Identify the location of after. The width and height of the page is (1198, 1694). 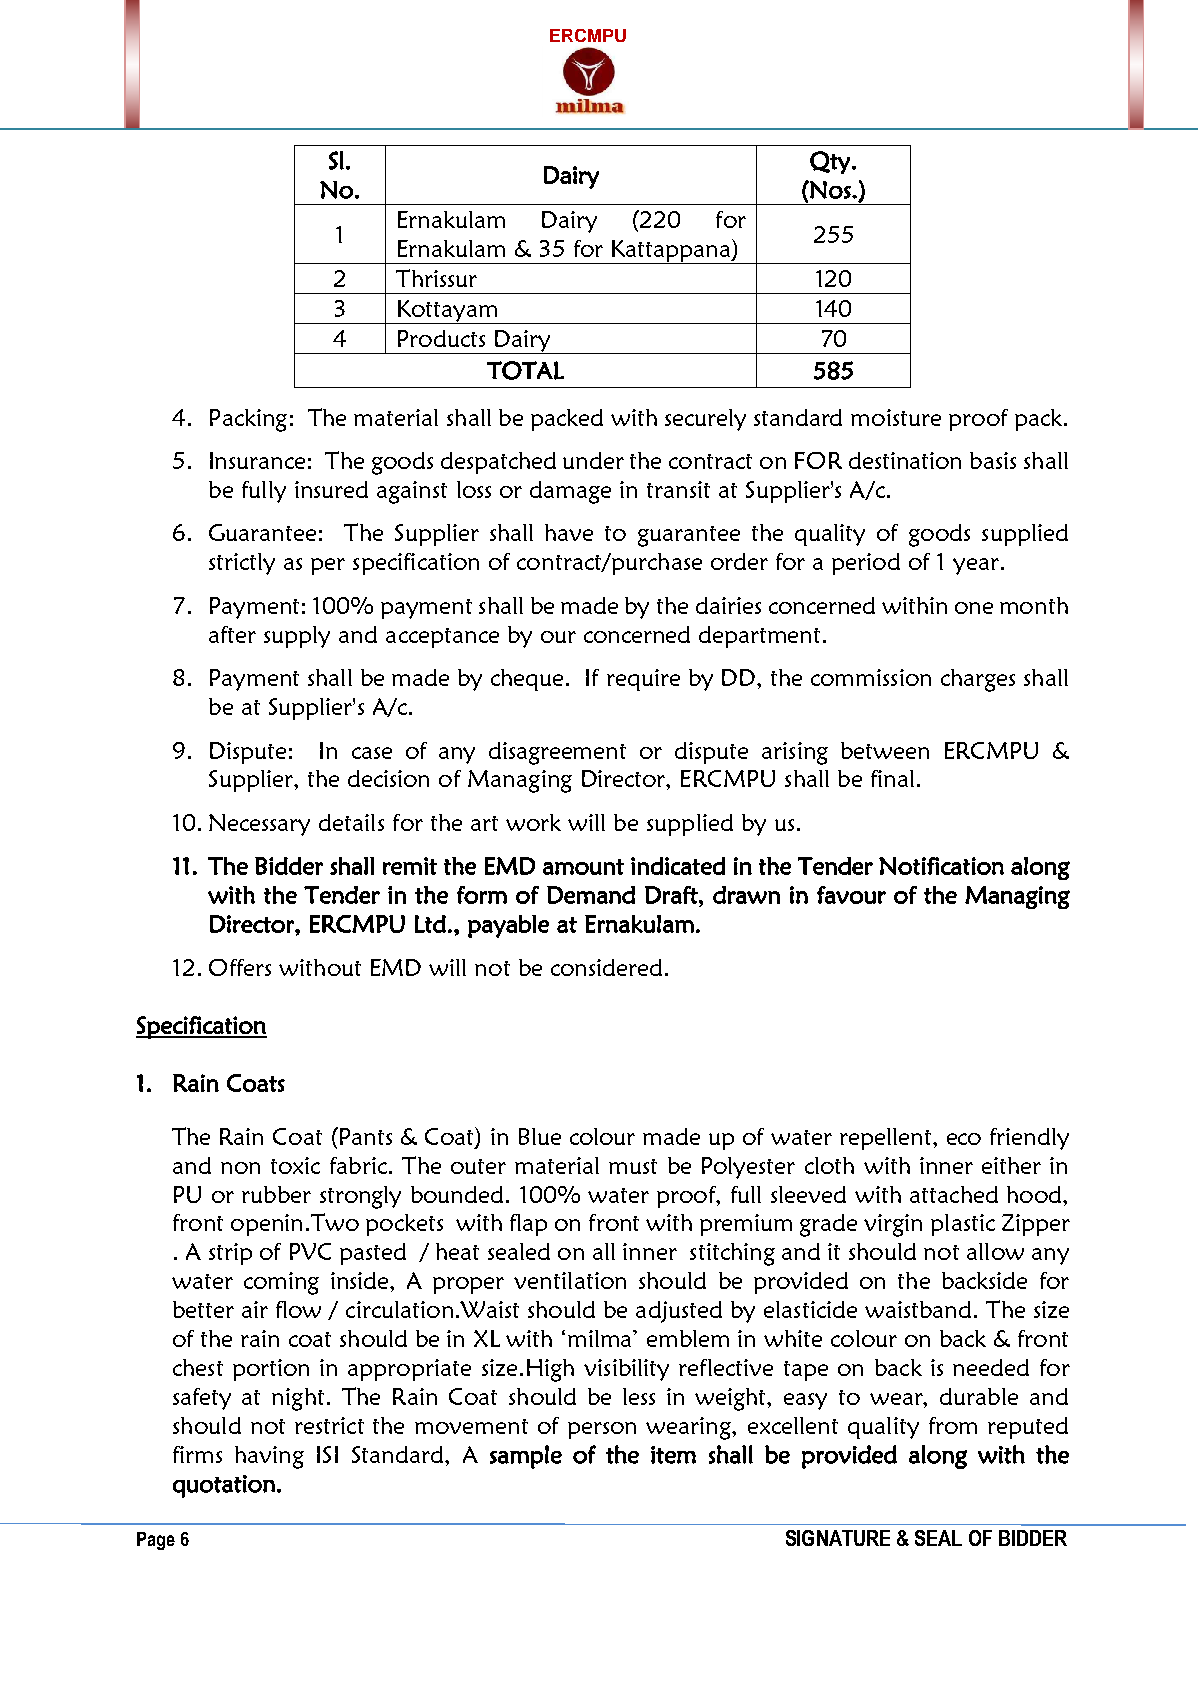
(232, 634).
